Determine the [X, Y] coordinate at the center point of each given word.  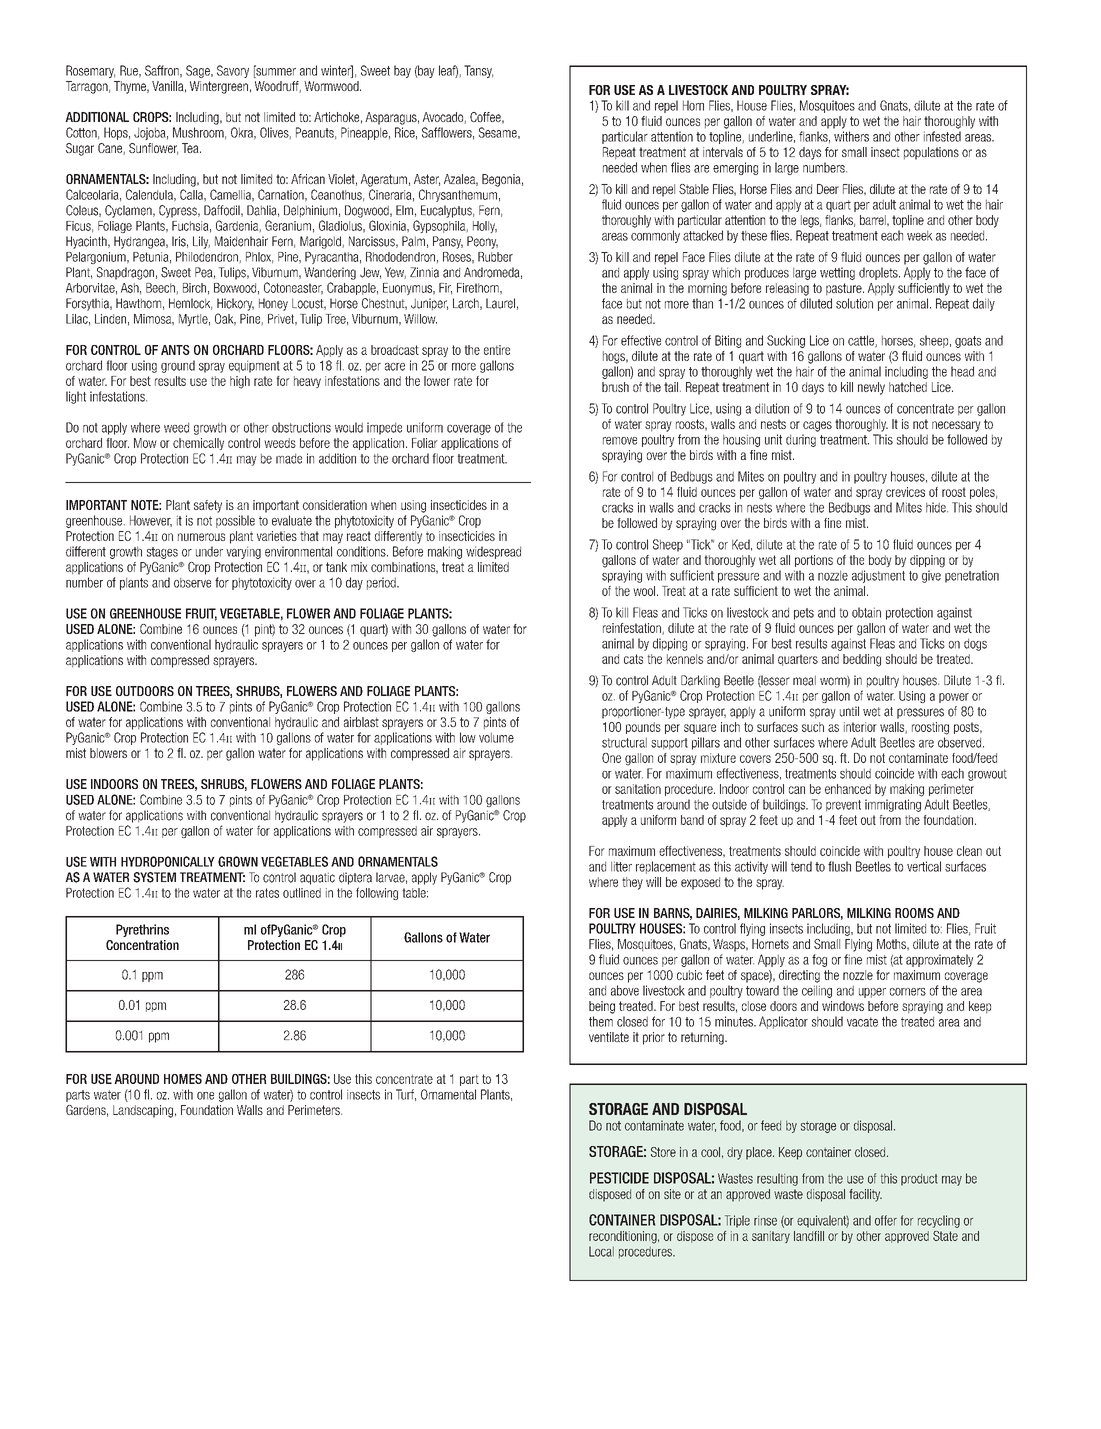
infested [942, 136]
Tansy [478, 71]
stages [162, 553]
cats [633, 659]
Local [601, 1251]
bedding [862, 660]
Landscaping [143, 1111]
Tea [191, 148]
